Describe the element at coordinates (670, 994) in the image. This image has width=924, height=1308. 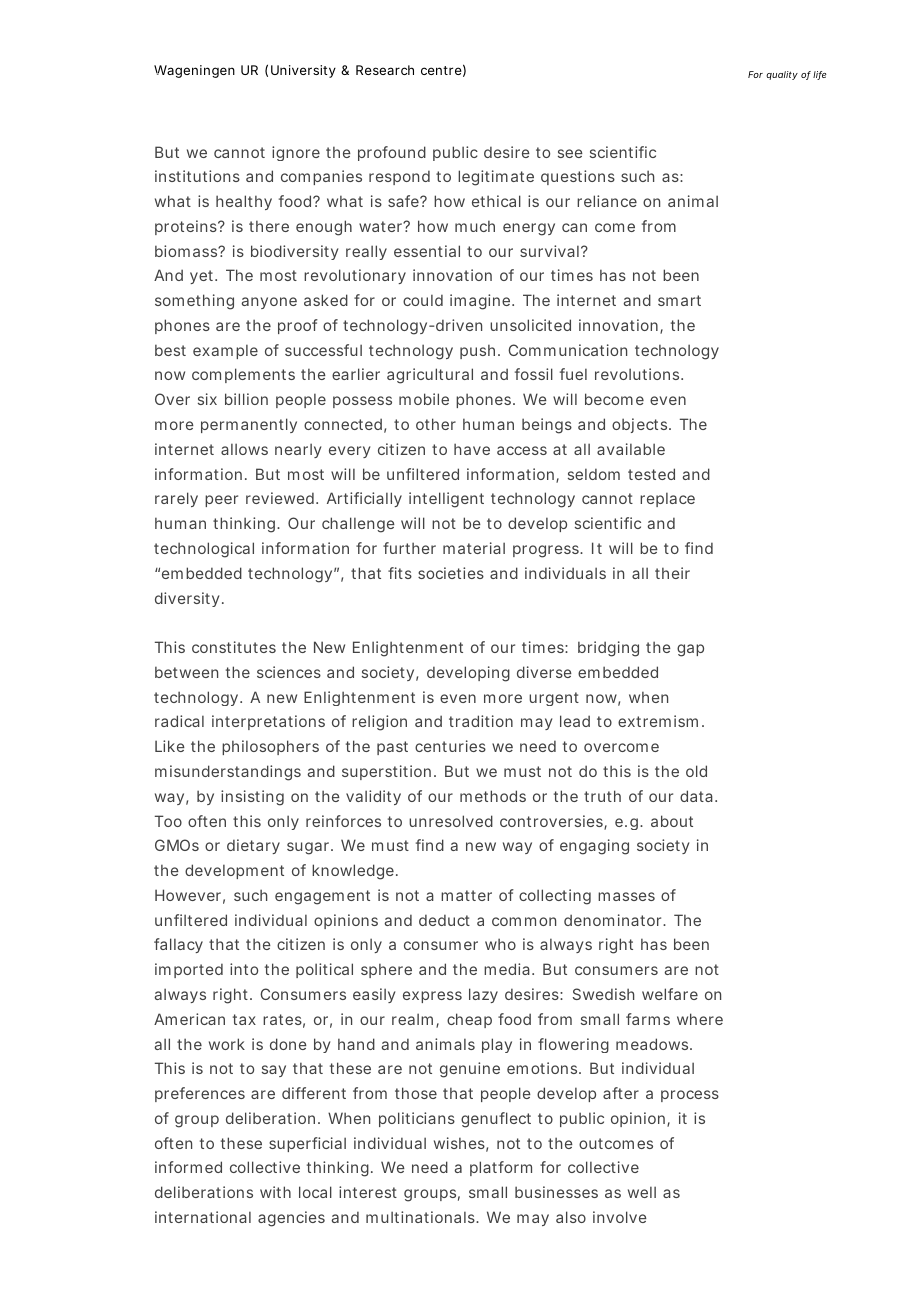
I see `welfare` at that location.
